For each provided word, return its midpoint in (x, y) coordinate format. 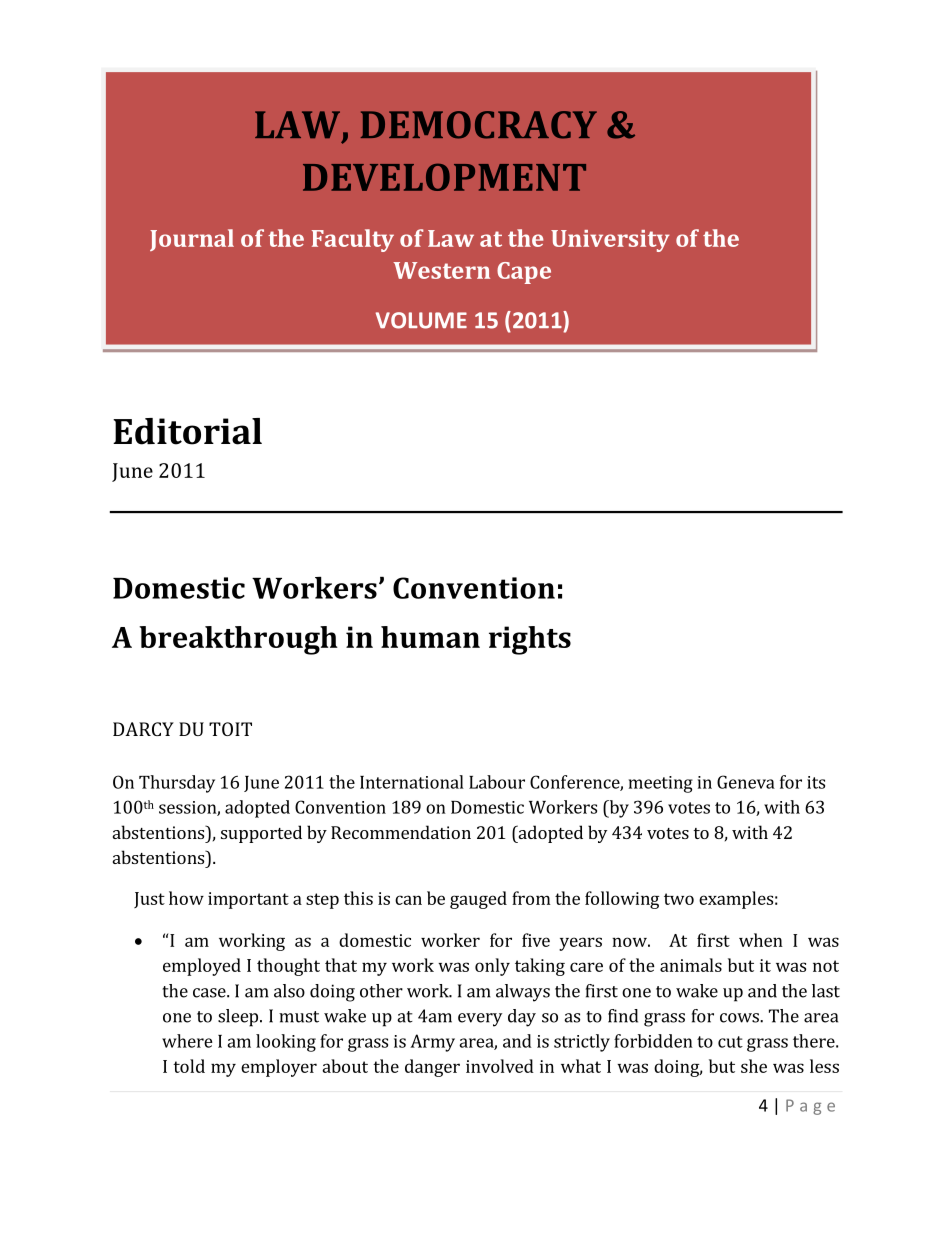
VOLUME (421, 320)
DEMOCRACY (479, 125)
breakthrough (238, 640)
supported (261, 834)
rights (530, 640)
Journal (192, 240)
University (610, 241)
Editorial (187, 431)
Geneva (746, 782)
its (816, 782)
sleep (239, 1018)
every (480, 1020)
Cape (524, 273)
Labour (497, 782)
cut (730, 1042)
